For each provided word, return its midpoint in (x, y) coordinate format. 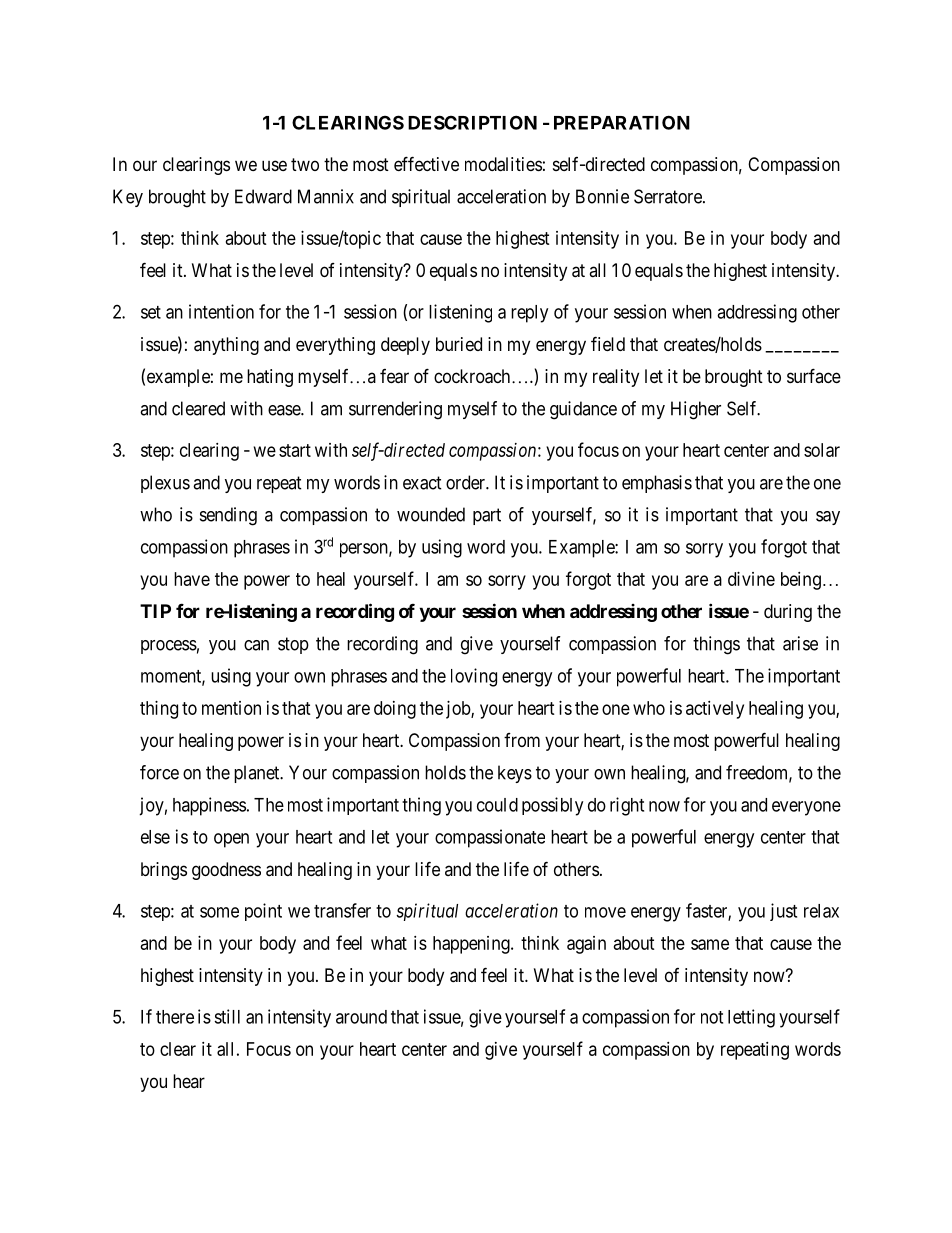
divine (751, 579)
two (305, 164)
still (227, 1016)
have (192, 579)
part (487, 516)
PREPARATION (622, 122)
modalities (503, 164)
